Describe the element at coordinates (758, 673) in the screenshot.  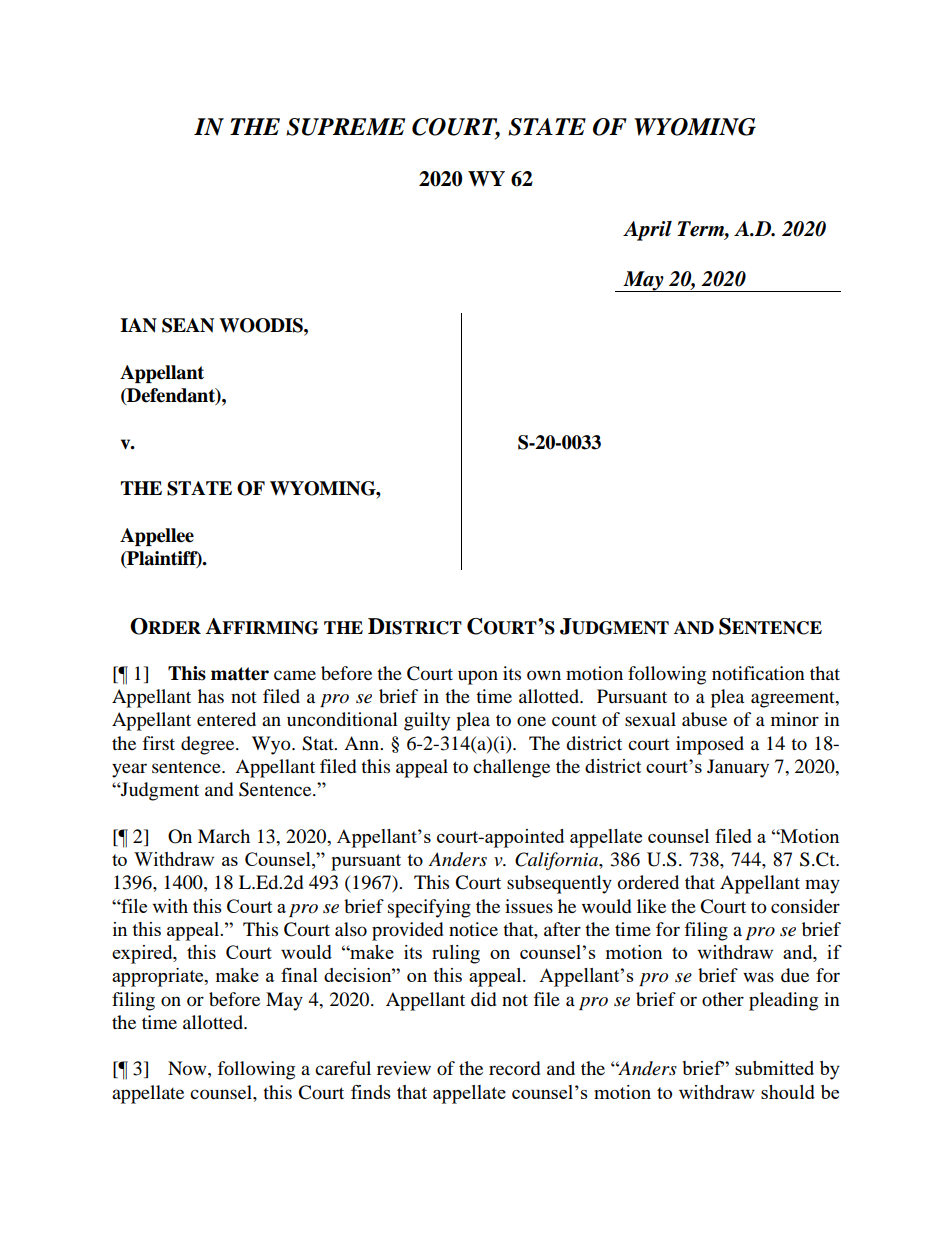
I see `notification` at that location.
